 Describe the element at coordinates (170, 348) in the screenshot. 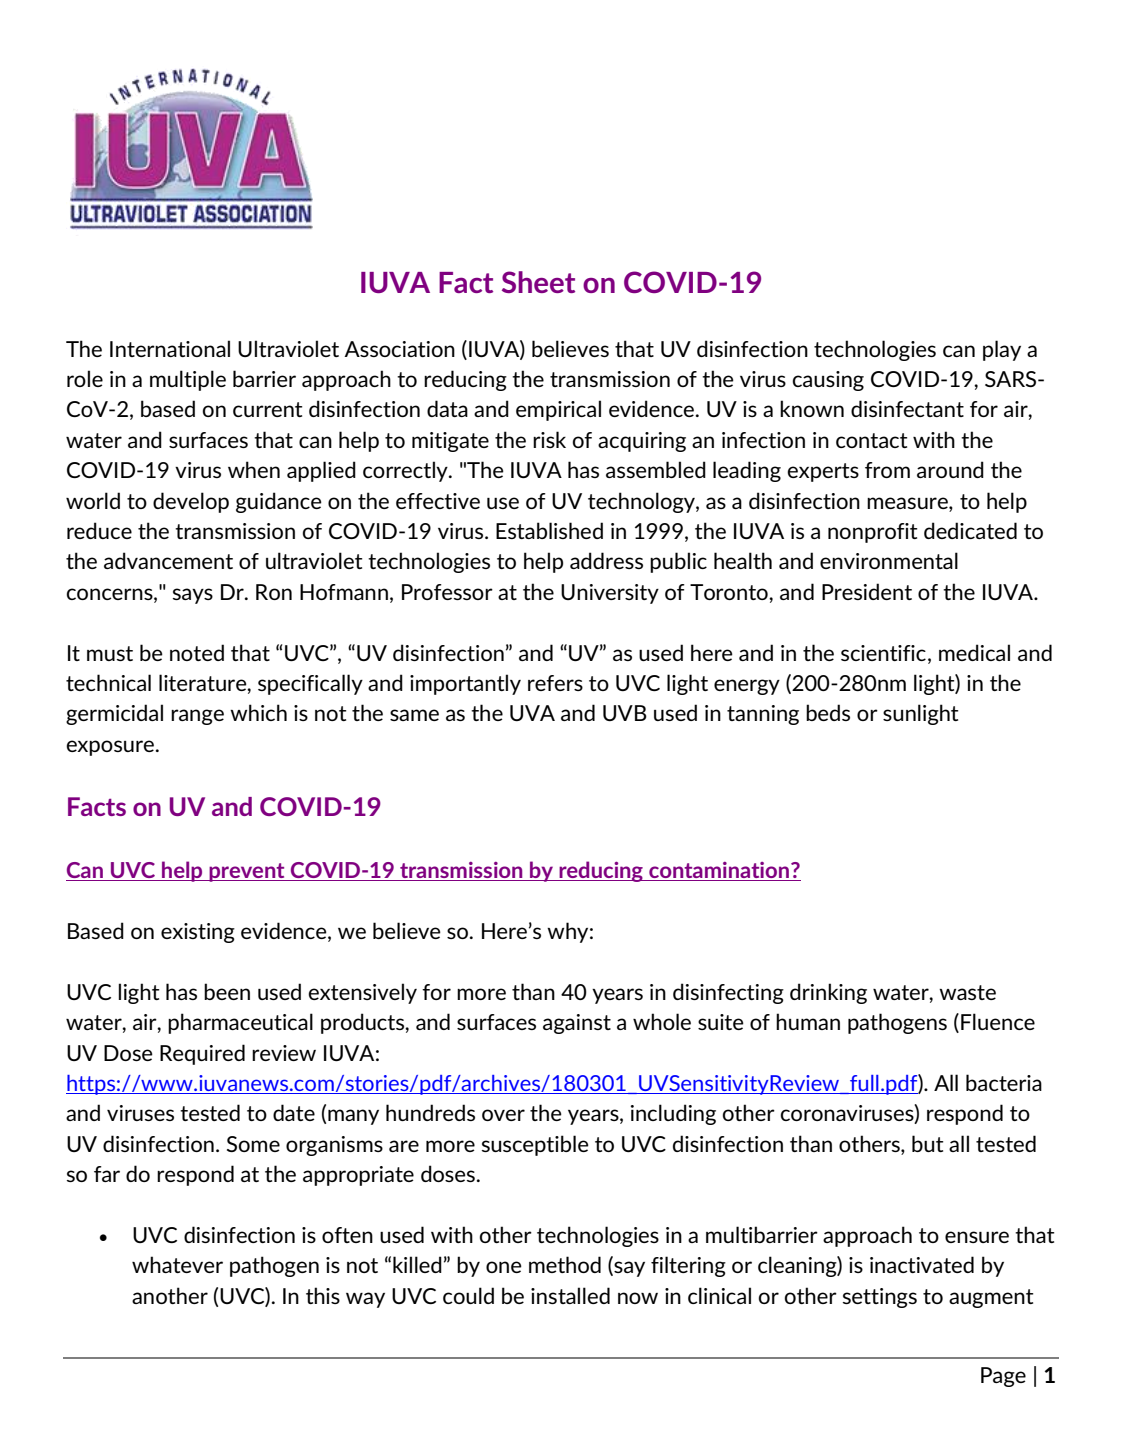

I see `International` at that location.
